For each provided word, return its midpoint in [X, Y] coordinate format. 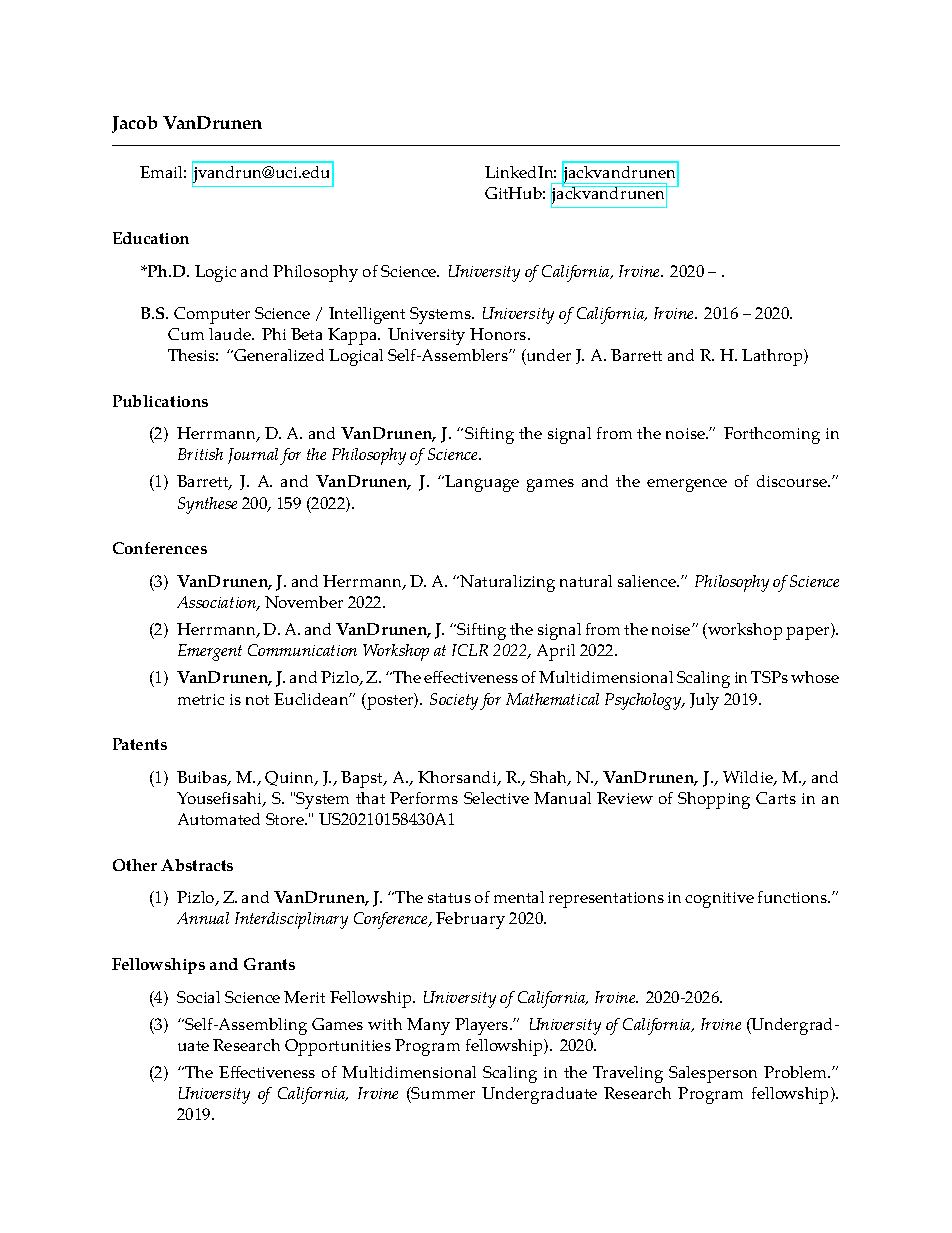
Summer [442, 1095]
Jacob [134, 124]
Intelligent [367, 315]
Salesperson [713, 1074]
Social [198, 997]
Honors [499, 334]
